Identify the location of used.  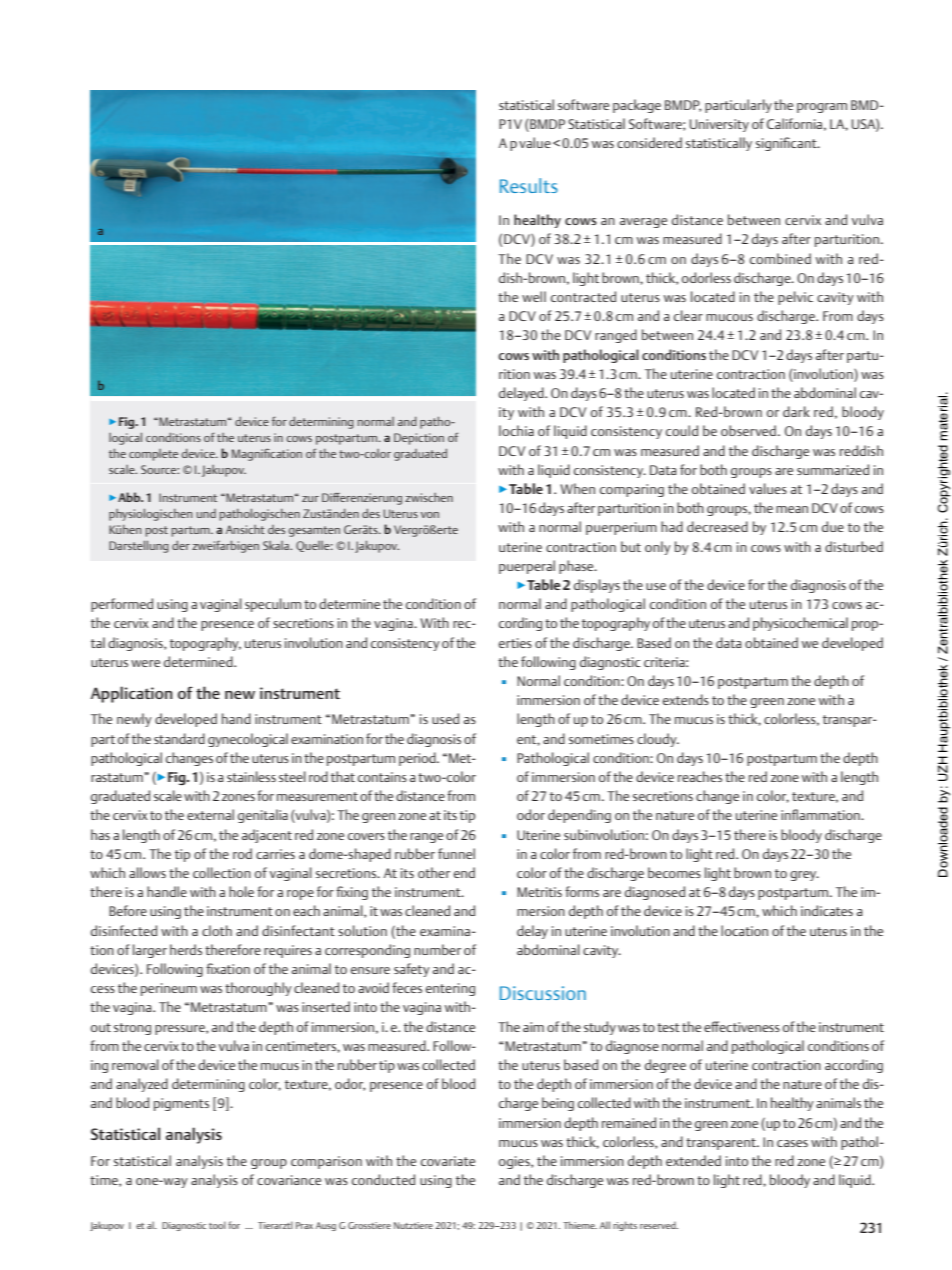
(445, 718).
